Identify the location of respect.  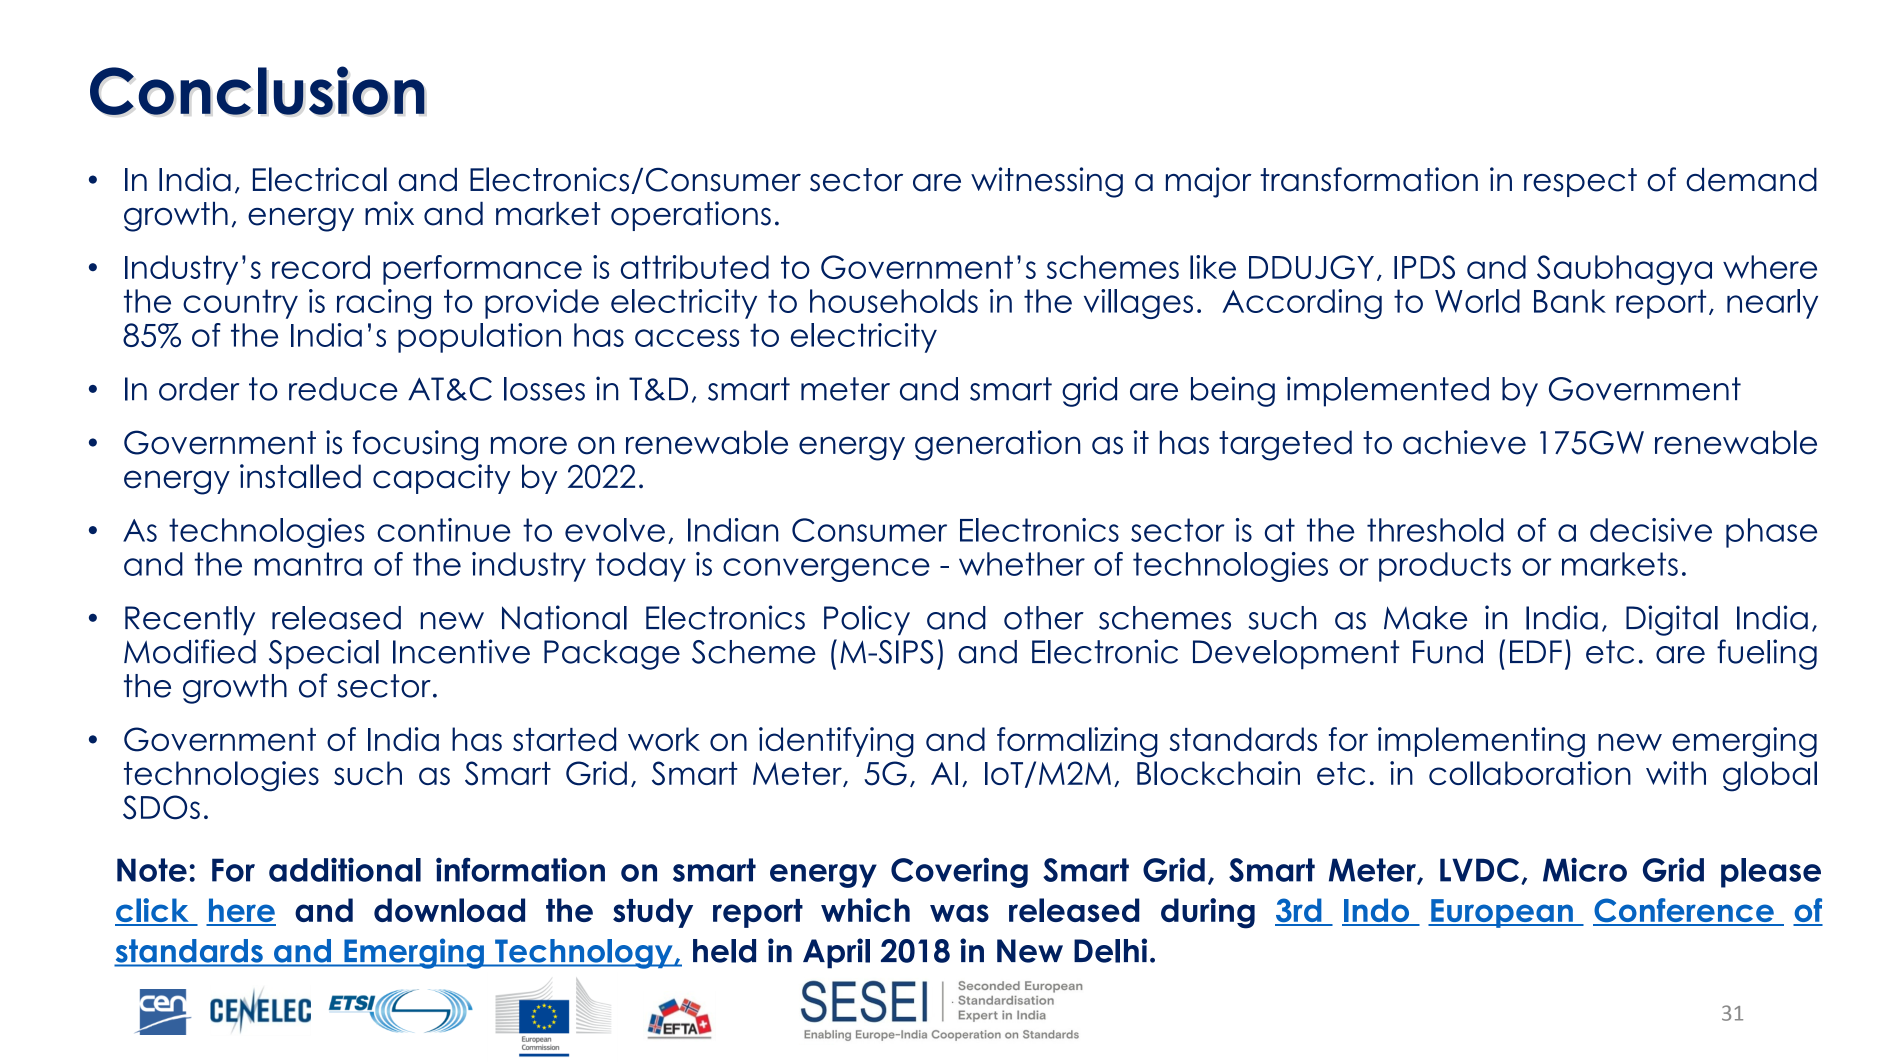
(1580, 182).
